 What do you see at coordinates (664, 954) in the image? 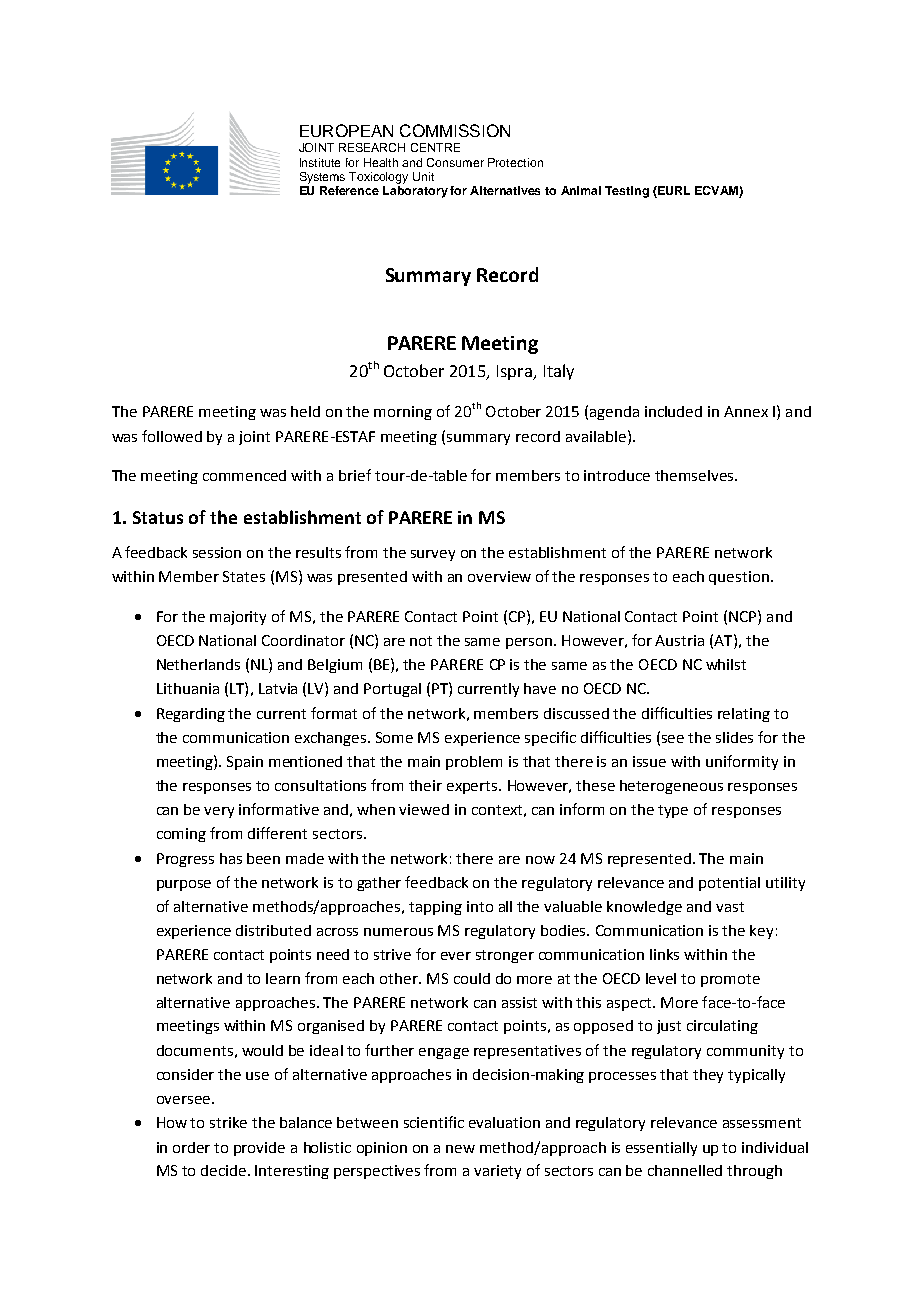
I see `links` at bounding box center [664, 954].
